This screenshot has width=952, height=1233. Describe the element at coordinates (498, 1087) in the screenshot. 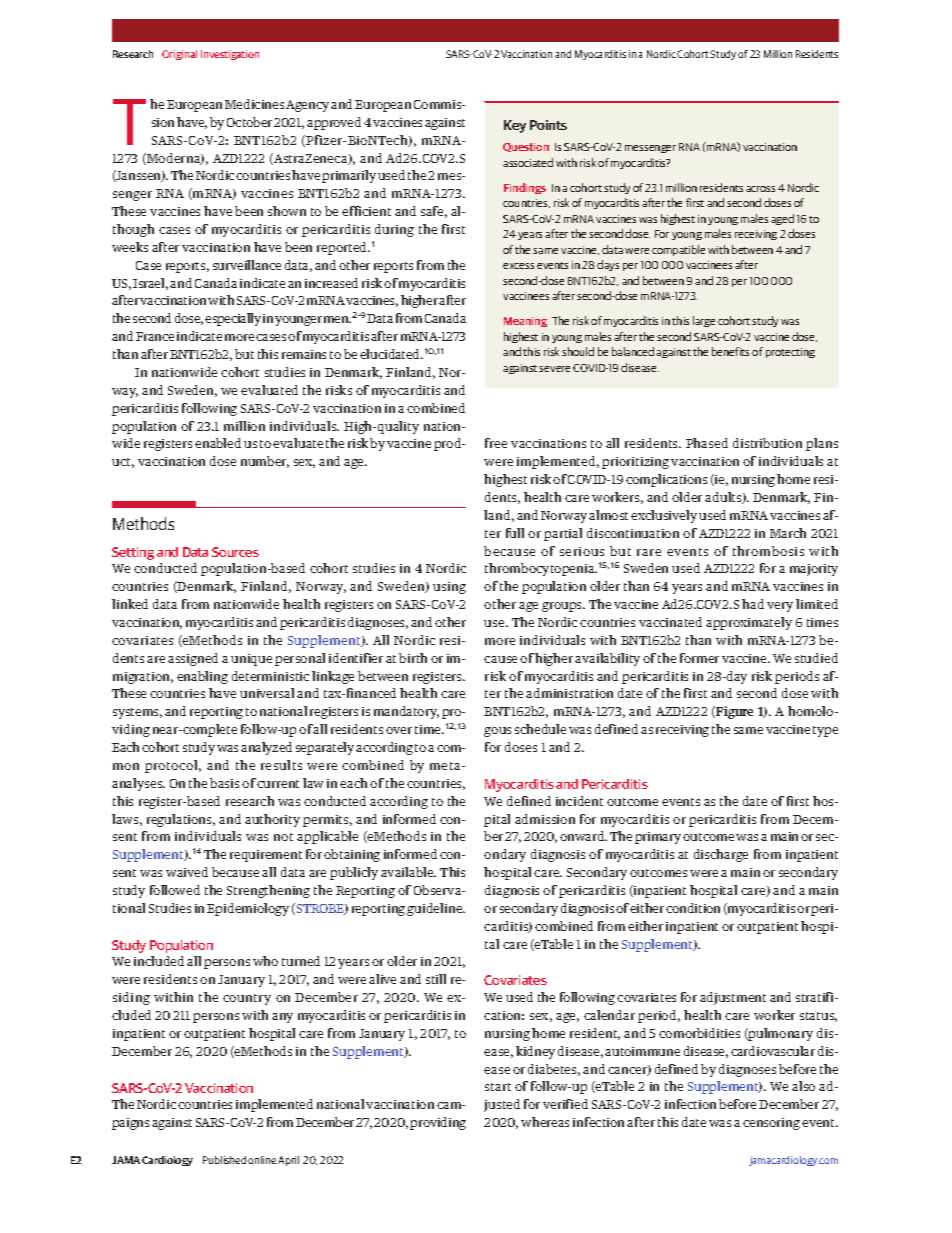

I see `start` at that location.
